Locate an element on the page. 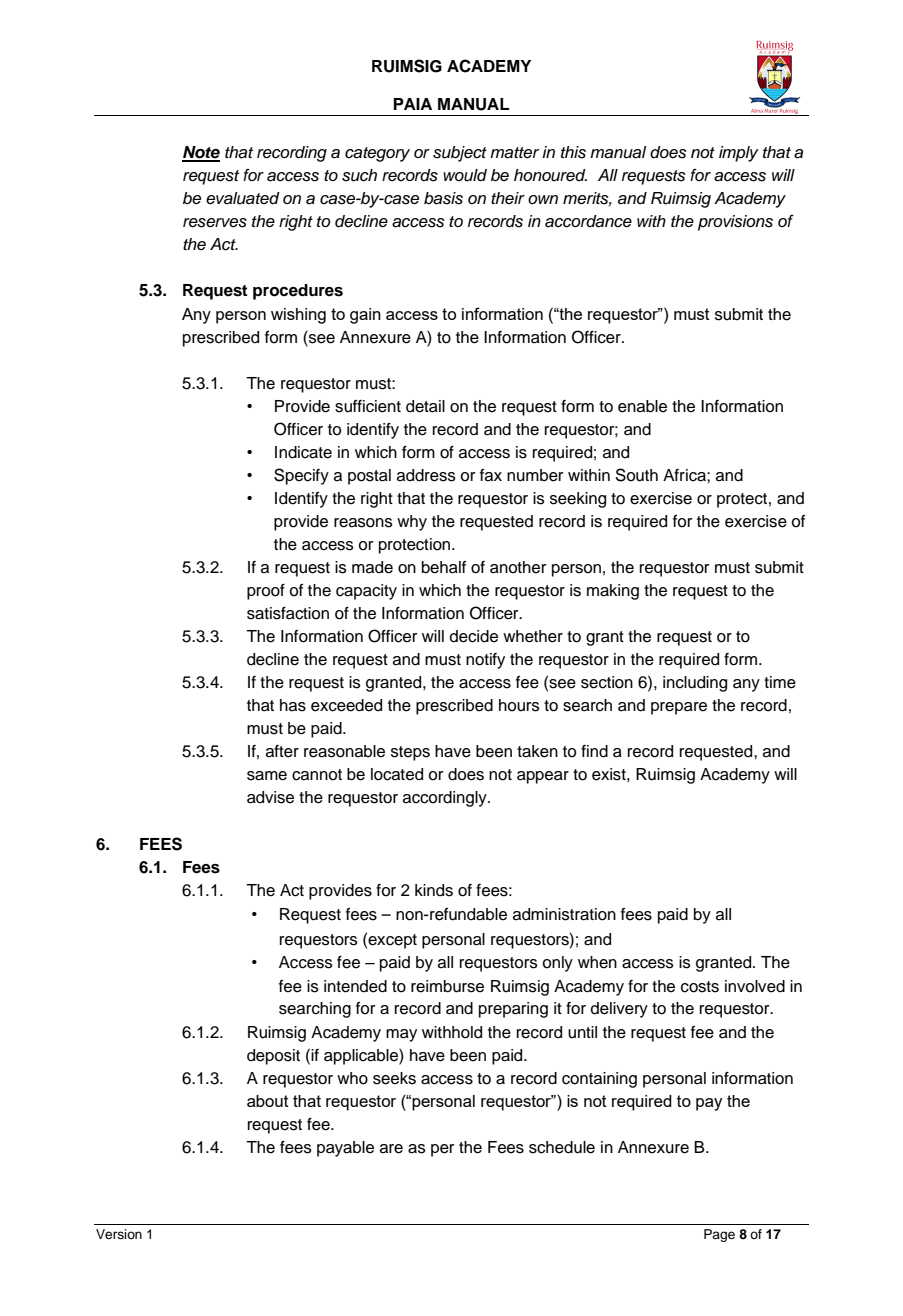 The image size is (903, 1316). Note is located at coordinates (201, 153).
